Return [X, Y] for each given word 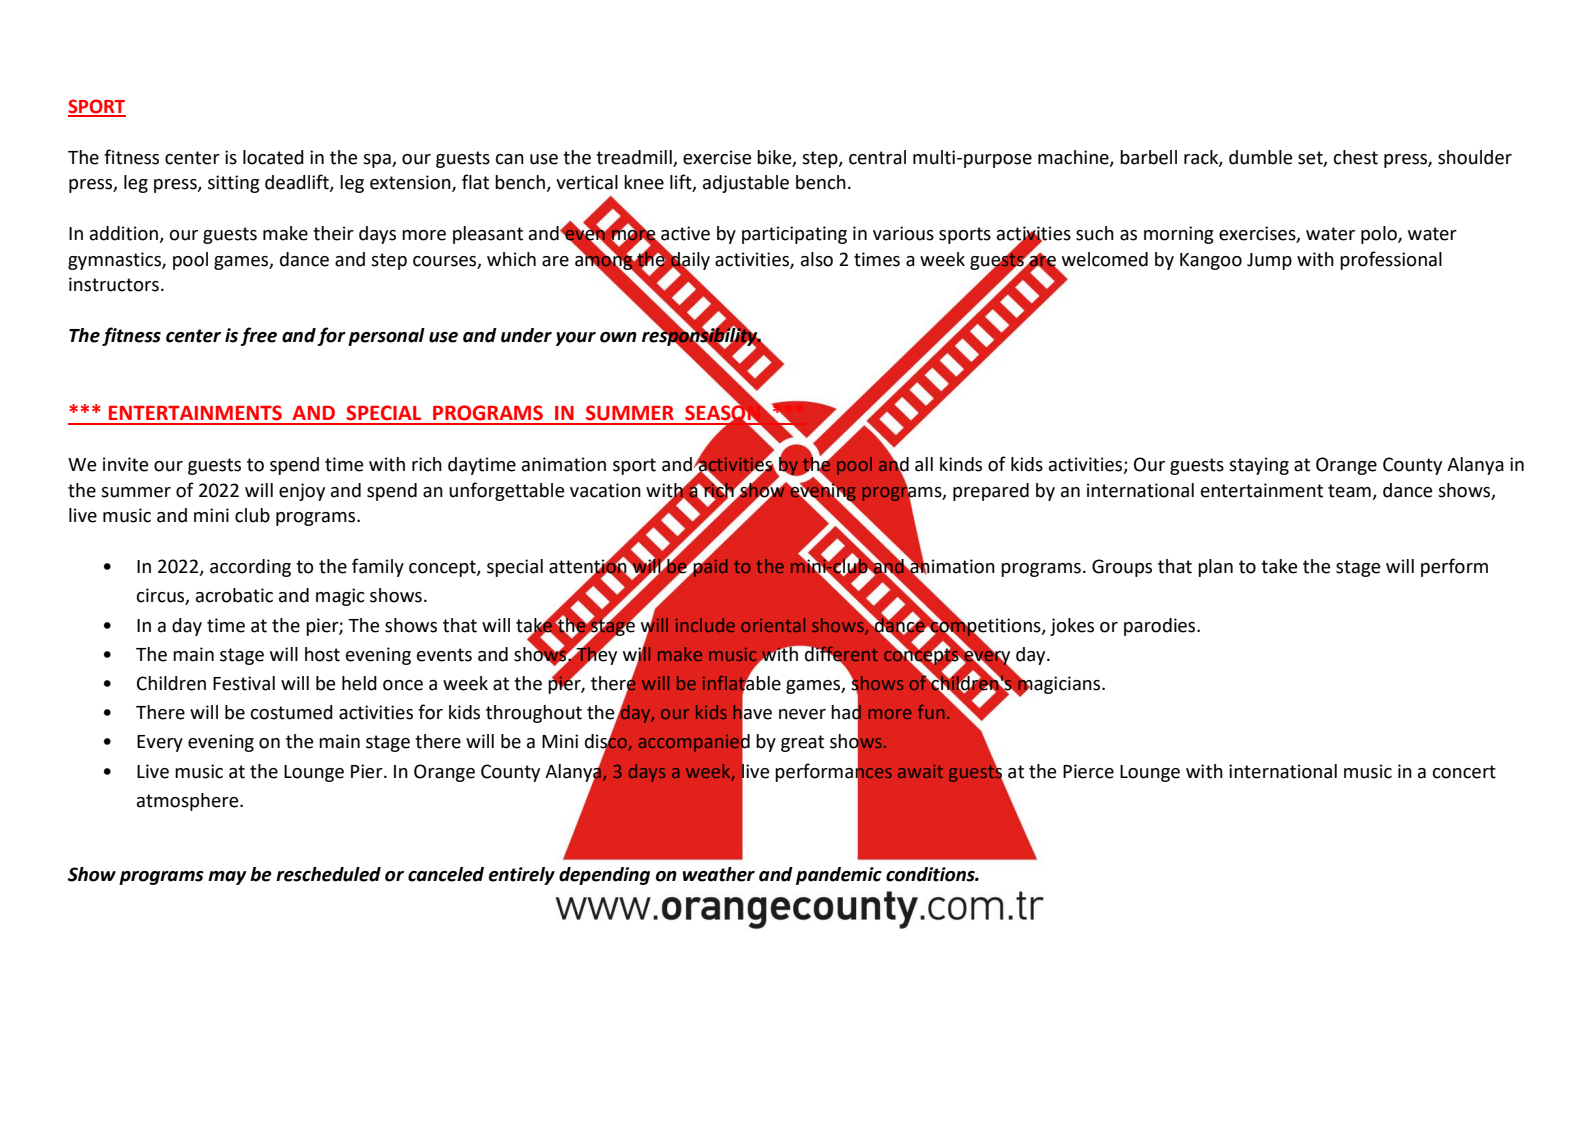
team [1350, 492]
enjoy [302, 492]
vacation [605, 490]
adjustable [746, 184]
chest [1356, 157]
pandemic [839, 876]
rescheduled [328, 874]
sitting [234, 184]
